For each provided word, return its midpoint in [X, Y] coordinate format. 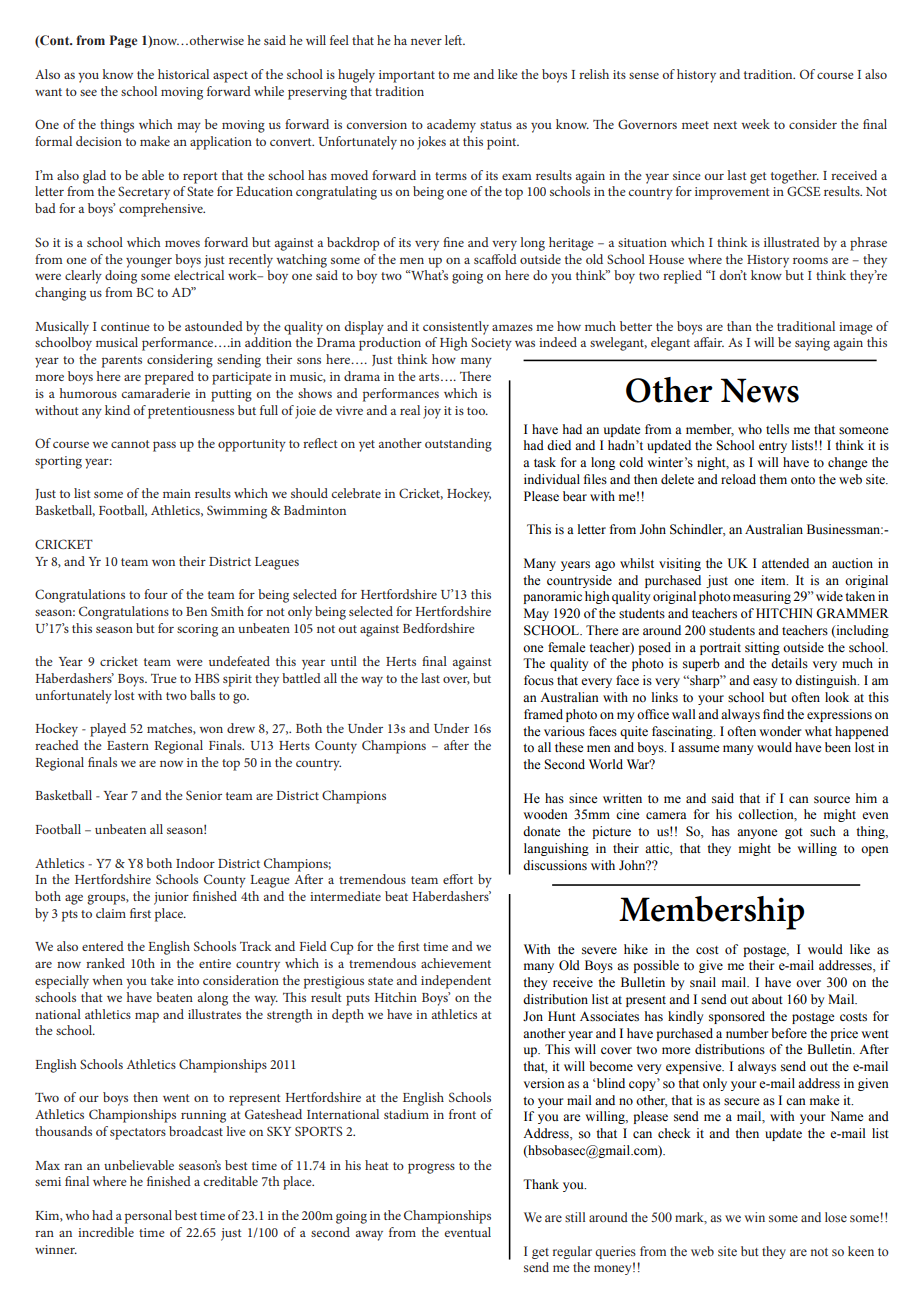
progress [431, 1168]
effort [458, 879]
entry [773, 447]
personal [148, 1217]
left [455, 40]
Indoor [195, 863]
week [755, 124]
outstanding [458, 445]
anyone [757, 834]
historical [183, 74]
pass [164, 446]
